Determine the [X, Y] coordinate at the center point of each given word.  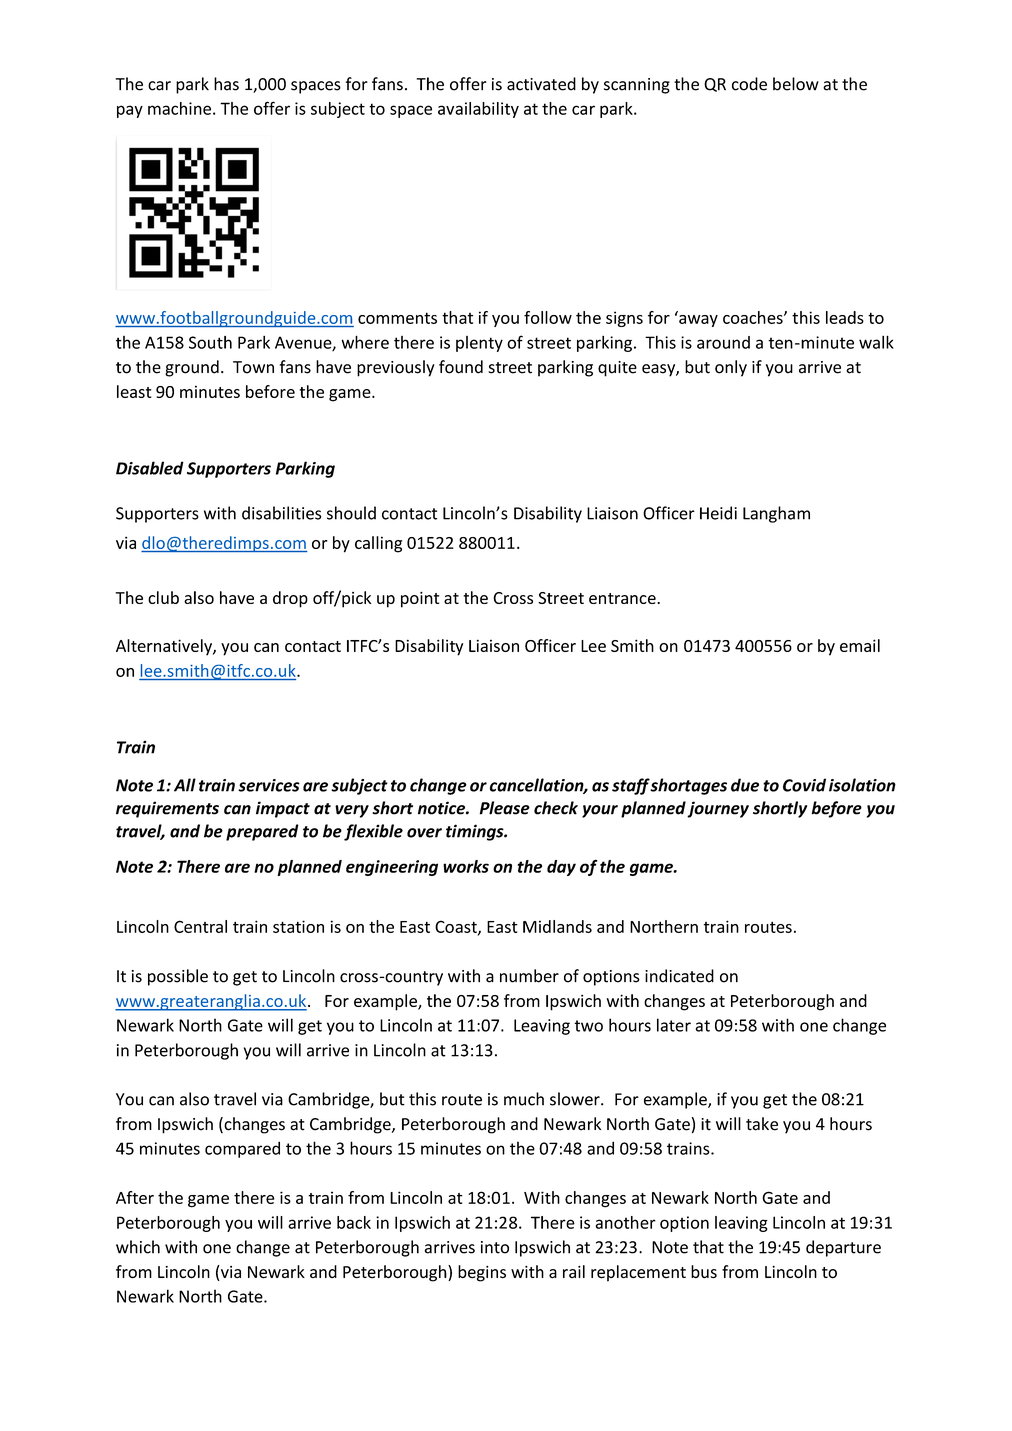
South [210, 342]
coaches [754, 317]
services [269, 785]
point [420, 600]
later [674, 1025]
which [138, 1247]
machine [179, 108]
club [163, 597]
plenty [479, 344]
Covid [804, 785]
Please [505, 808]
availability [478, 110]
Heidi [718, 513]
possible [178, 977]
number [529, 976]
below [796, 84]
